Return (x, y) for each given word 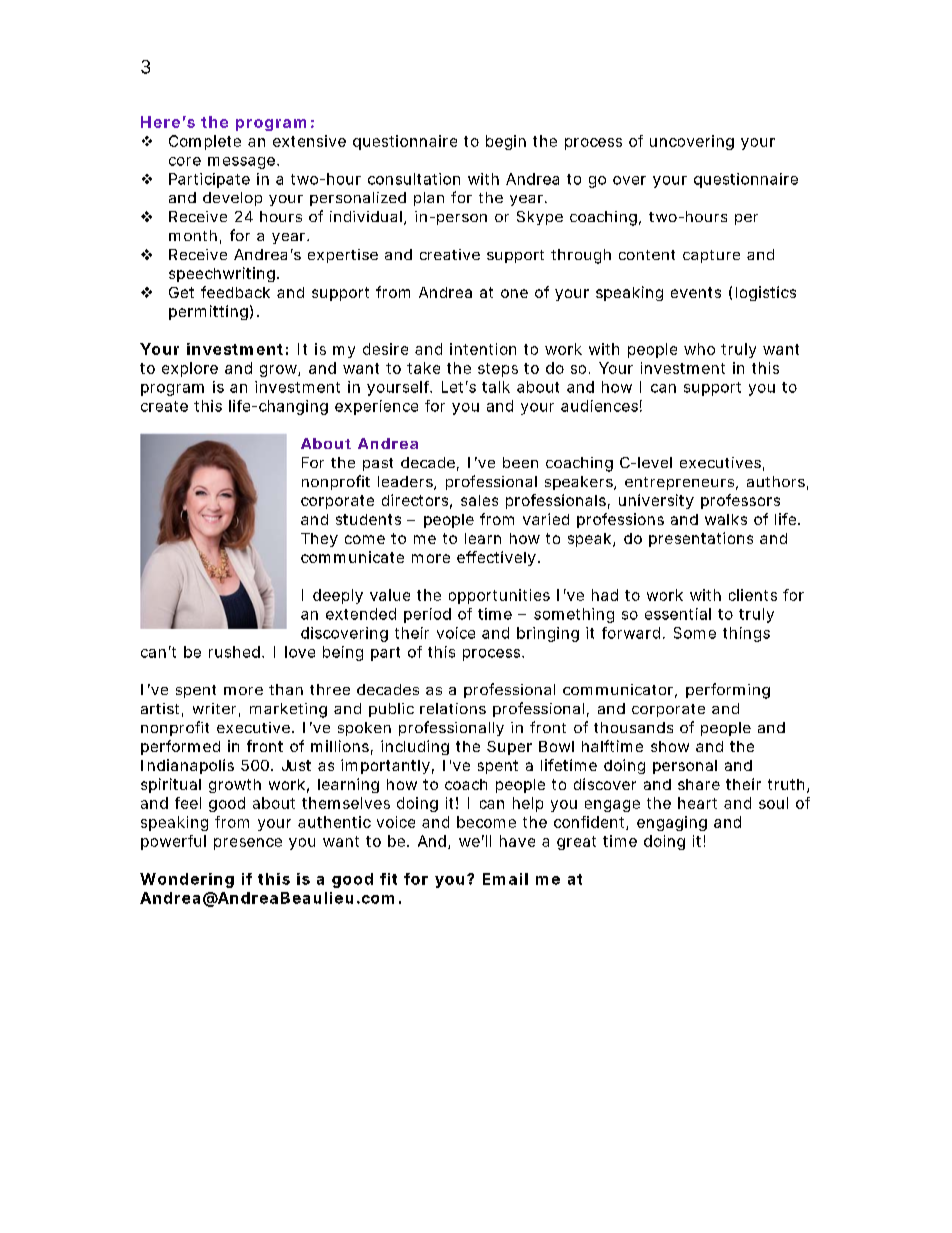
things (746, 634)
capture (711, 256)
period (427, 615)
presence (248, 844)
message (241, 163)
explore (190, 369)
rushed (234, 652)
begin (506, 142)
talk (496, 387)
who (699, 349)
